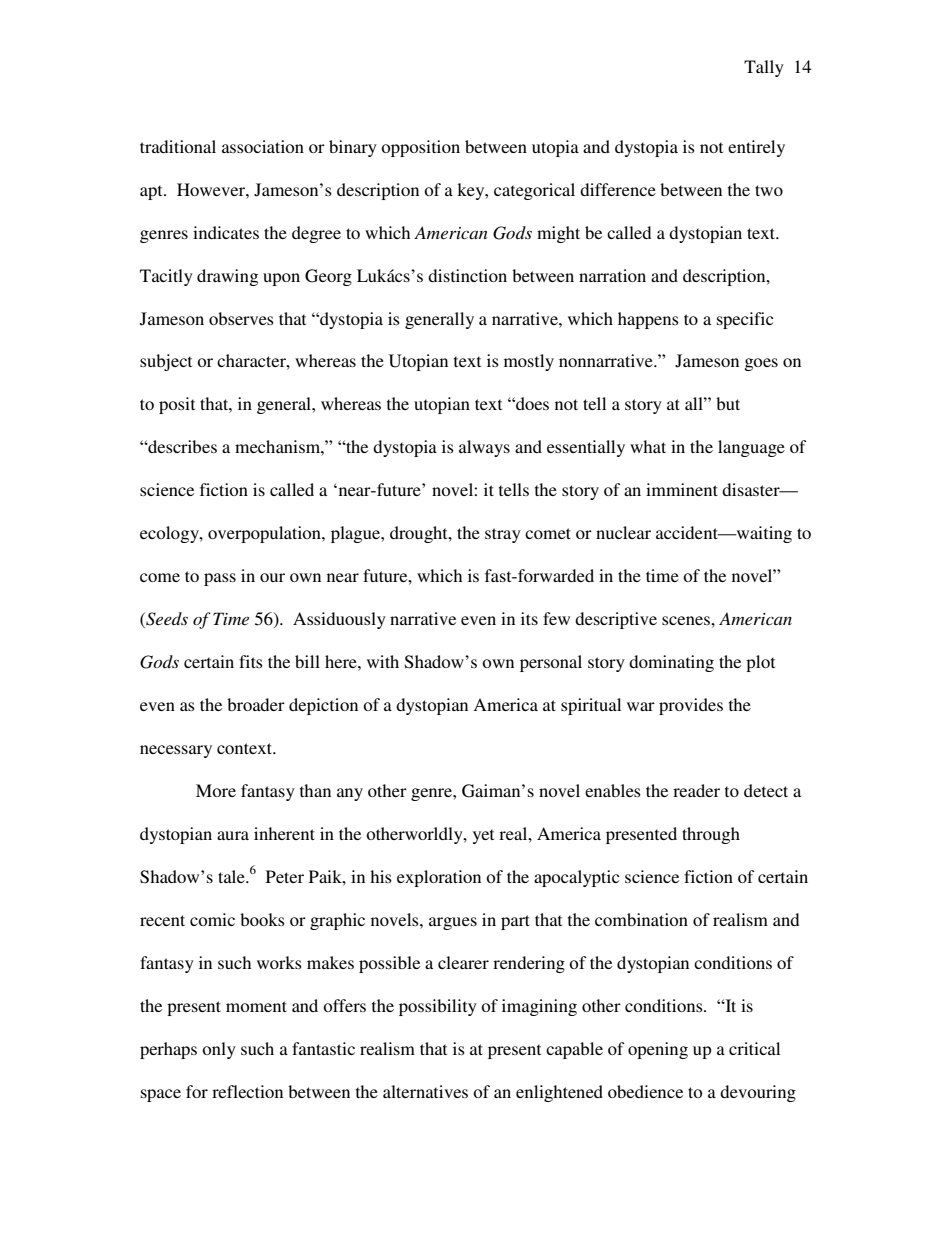 This page has width=952, height=1233. Describe the element at coordinates (219, 1050) in the page. I see `only` at that location.
